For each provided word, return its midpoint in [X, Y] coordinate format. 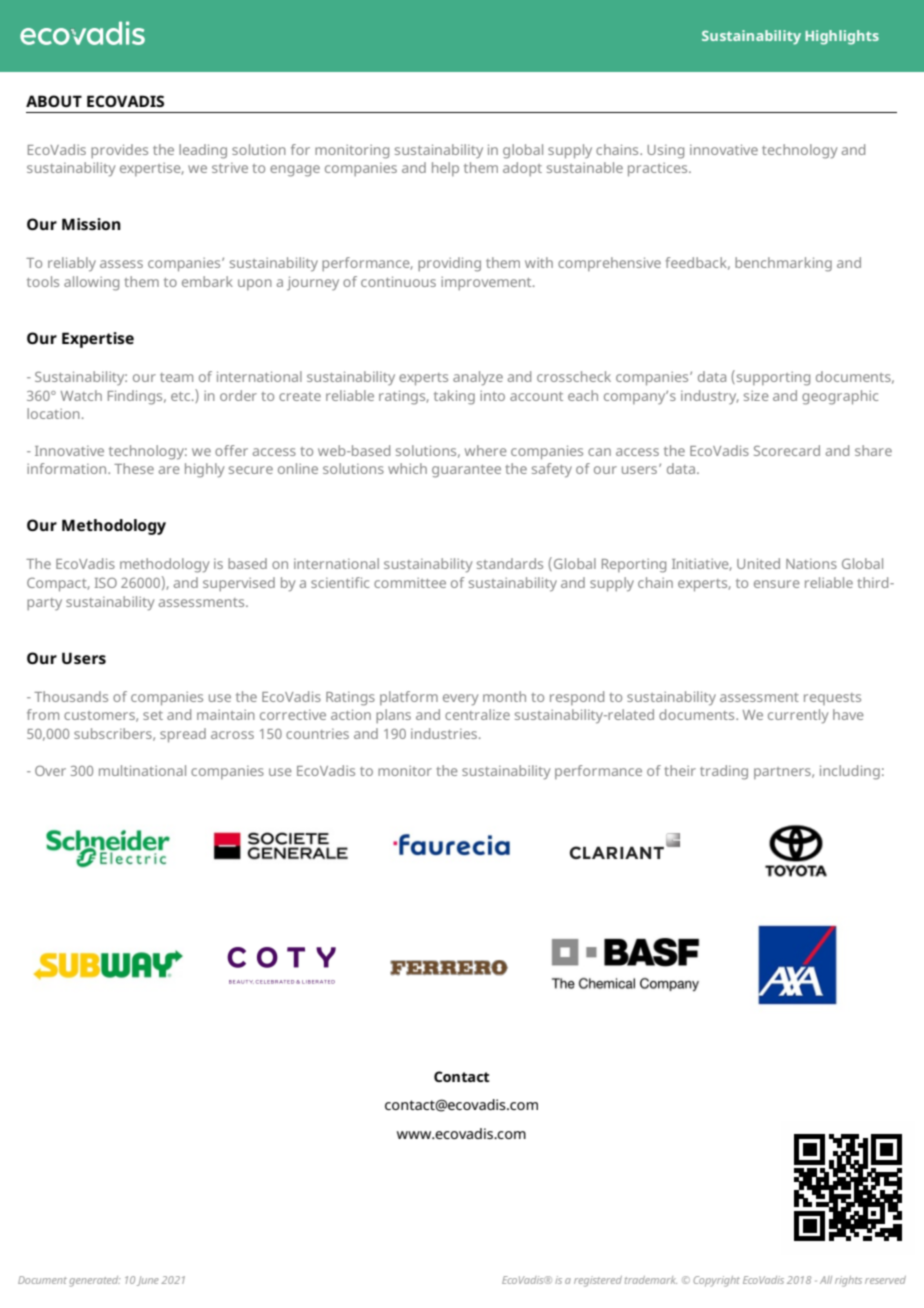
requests [832, 699]
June [148, 1281]
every [460, 700]
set [153, 715]
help [445, 169]
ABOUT [54, 101]
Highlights [842, 37]
